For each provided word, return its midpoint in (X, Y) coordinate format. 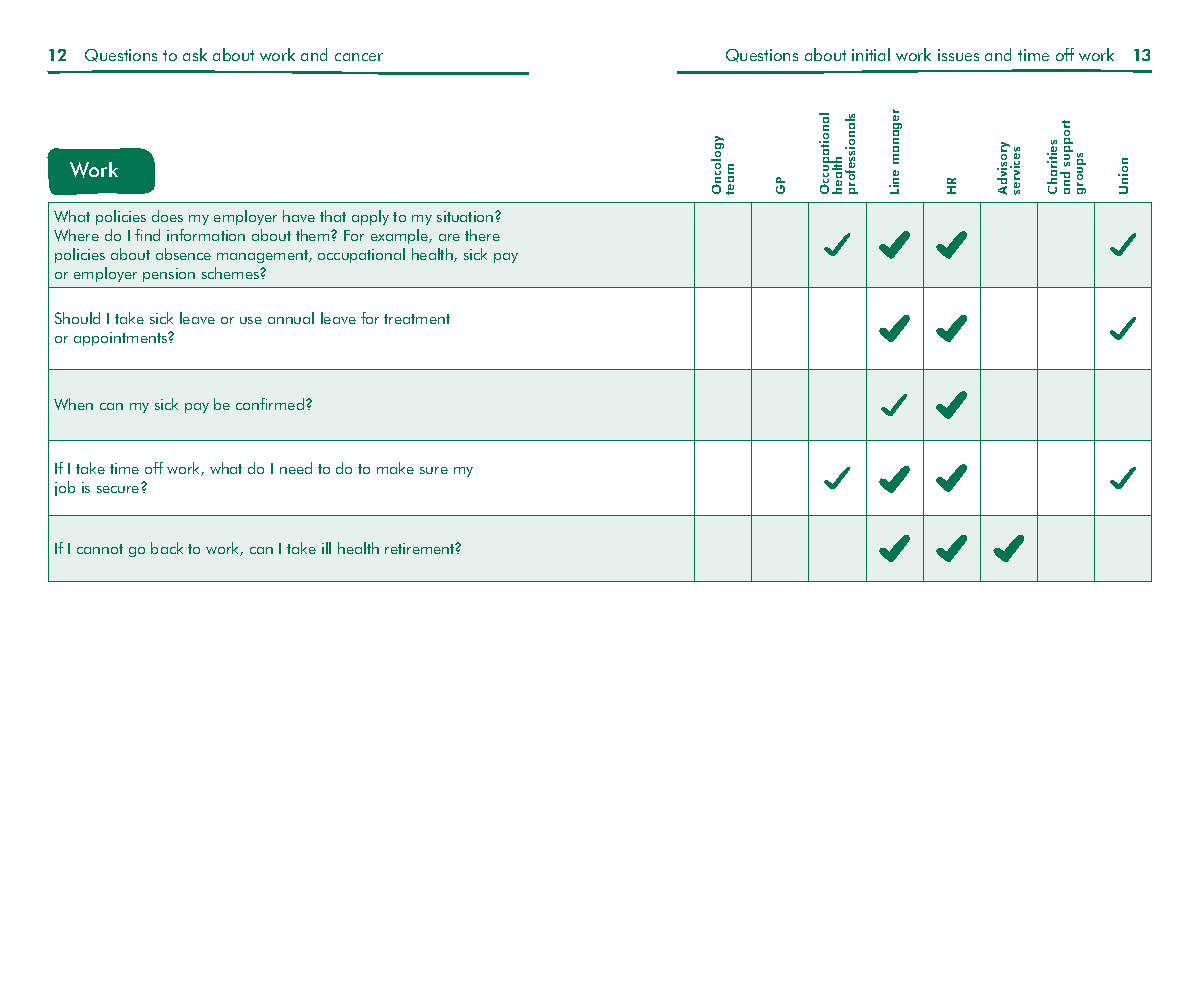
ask (195, 54)
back (167, 548)
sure (434, 470)
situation (466, 216)
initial (871, 54)
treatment (417, 319)
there (482, 235)
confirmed (270, 404)
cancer (359, 57)
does (167, 216)
